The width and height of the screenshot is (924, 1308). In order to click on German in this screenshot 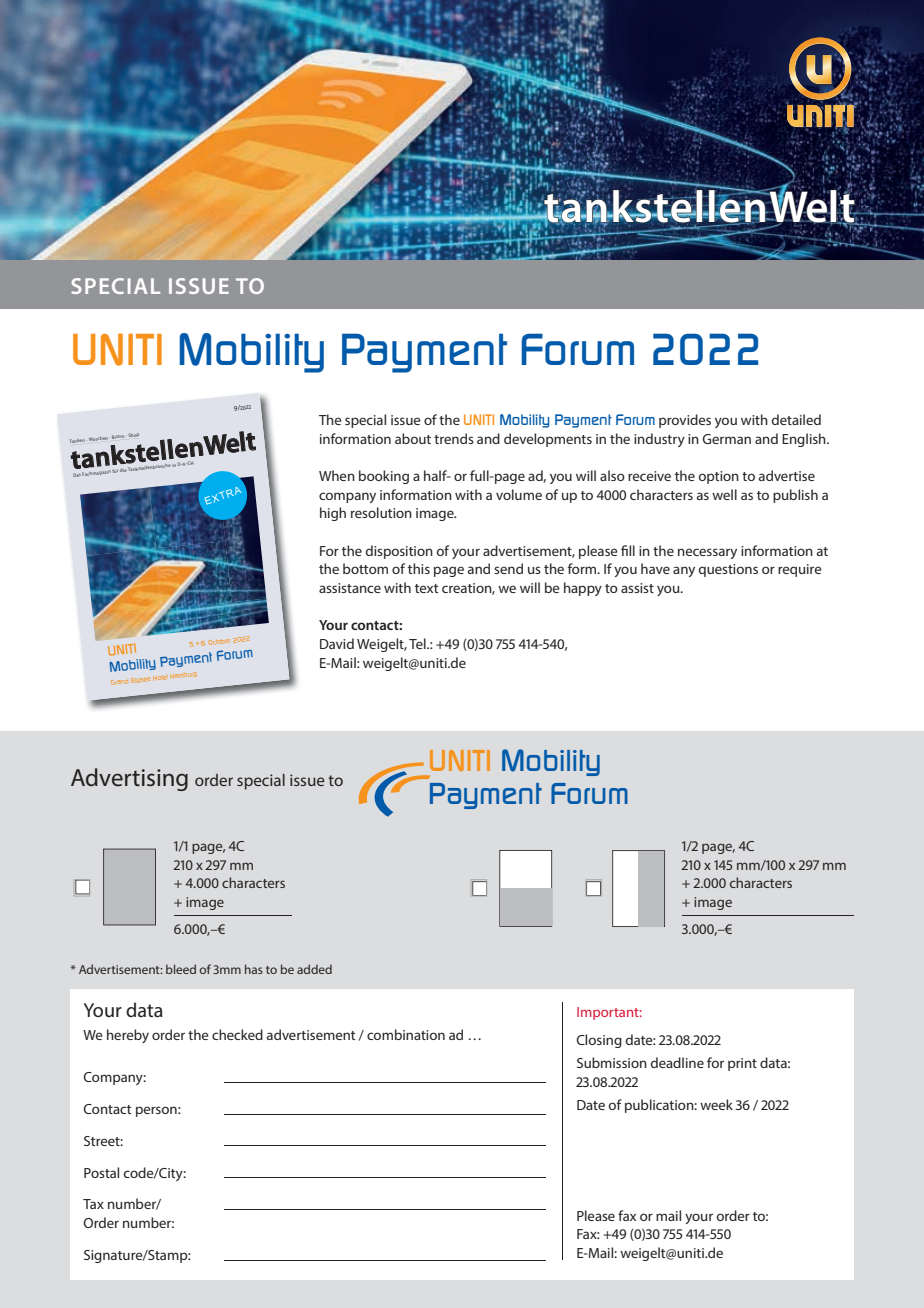, I will do `click(726, 439)`.
